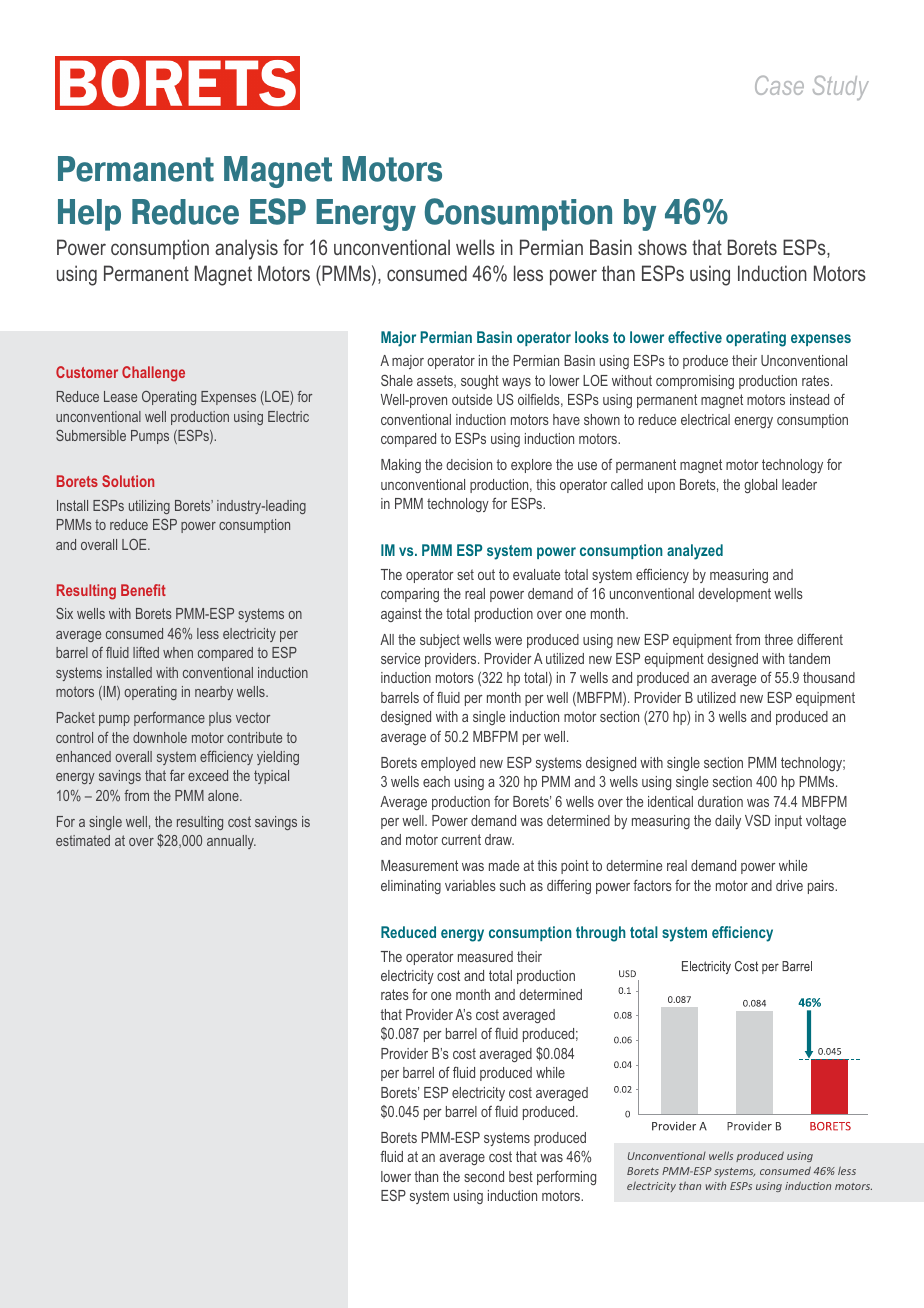 The image size is (924, 1308). Describe the element at coordinates (89, 215) in the screenshot. I see `Help` at that location.
